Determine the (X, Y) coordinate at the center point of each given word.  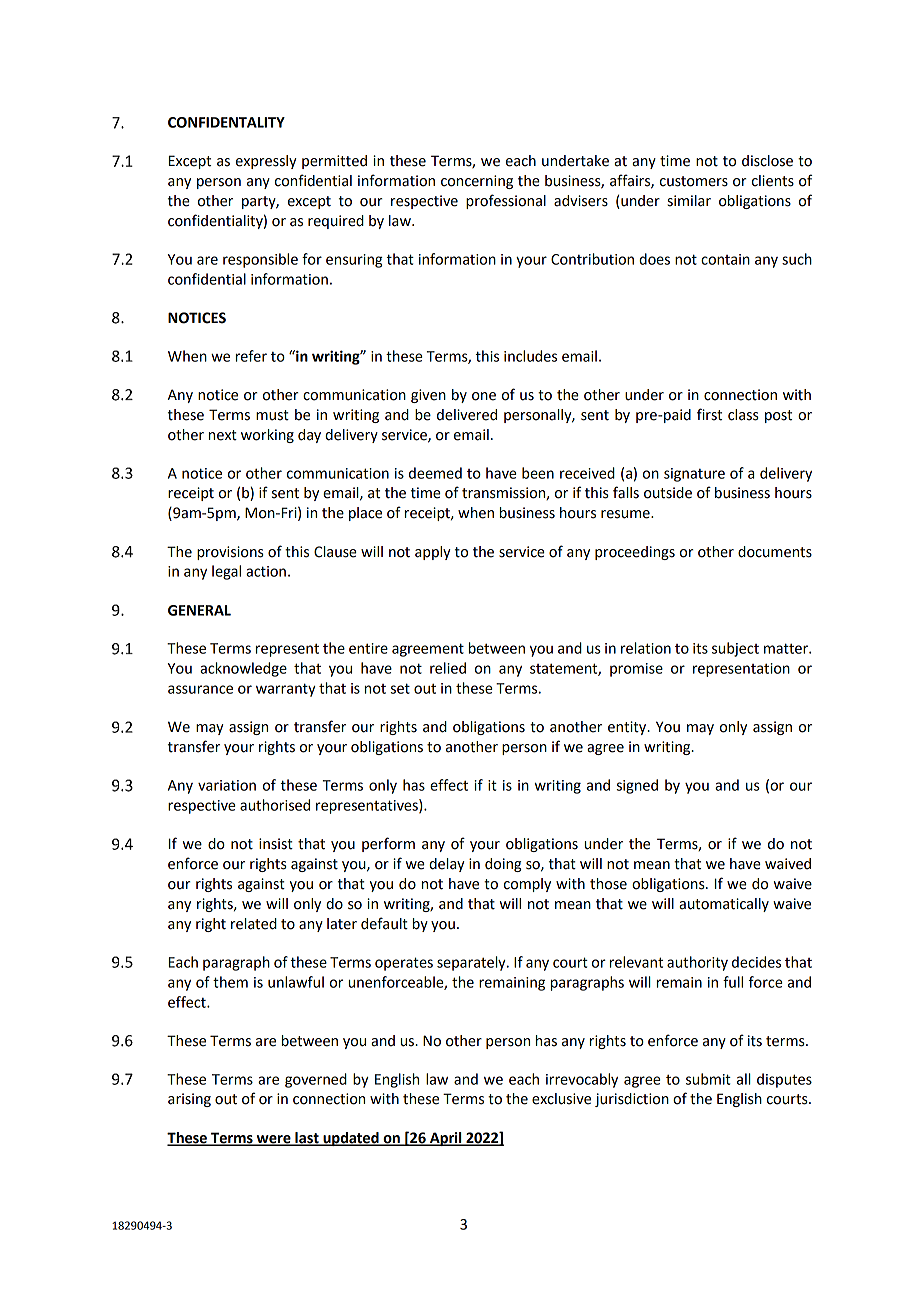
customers (694, 181)
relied (448, 668)
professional (506, 201)
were (273, 1140)
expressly (266, 162)
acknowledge (243, 669)
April (446, 1139)
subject (735, 649)
